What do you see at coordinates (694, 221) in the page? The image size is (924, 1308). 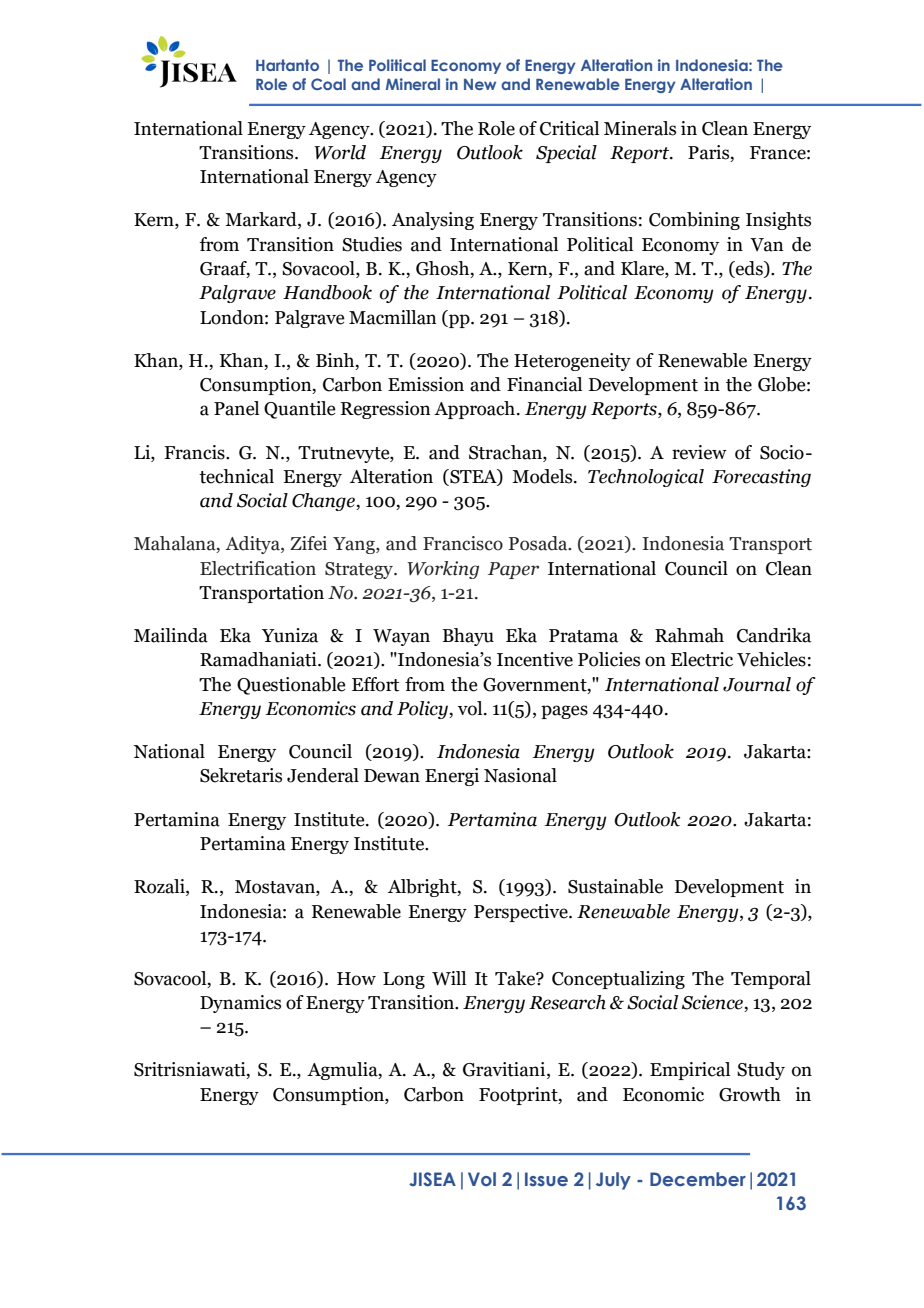 I see `Combining` at bounding box center [694, 221].
